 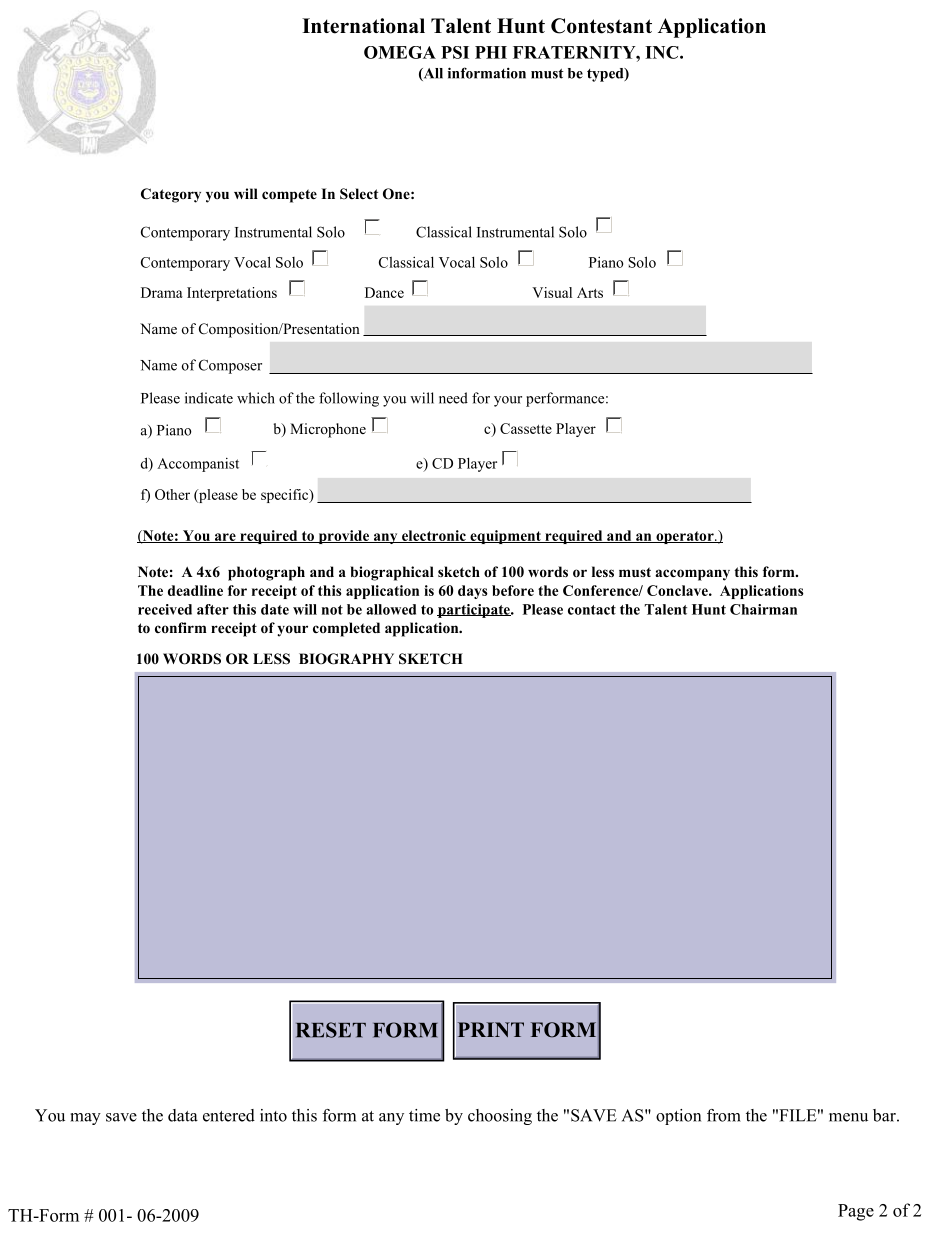 What do you see at coordinates (601, 26) in the screenshot?
I see `Contestant` at bounding box center [601, 26].
